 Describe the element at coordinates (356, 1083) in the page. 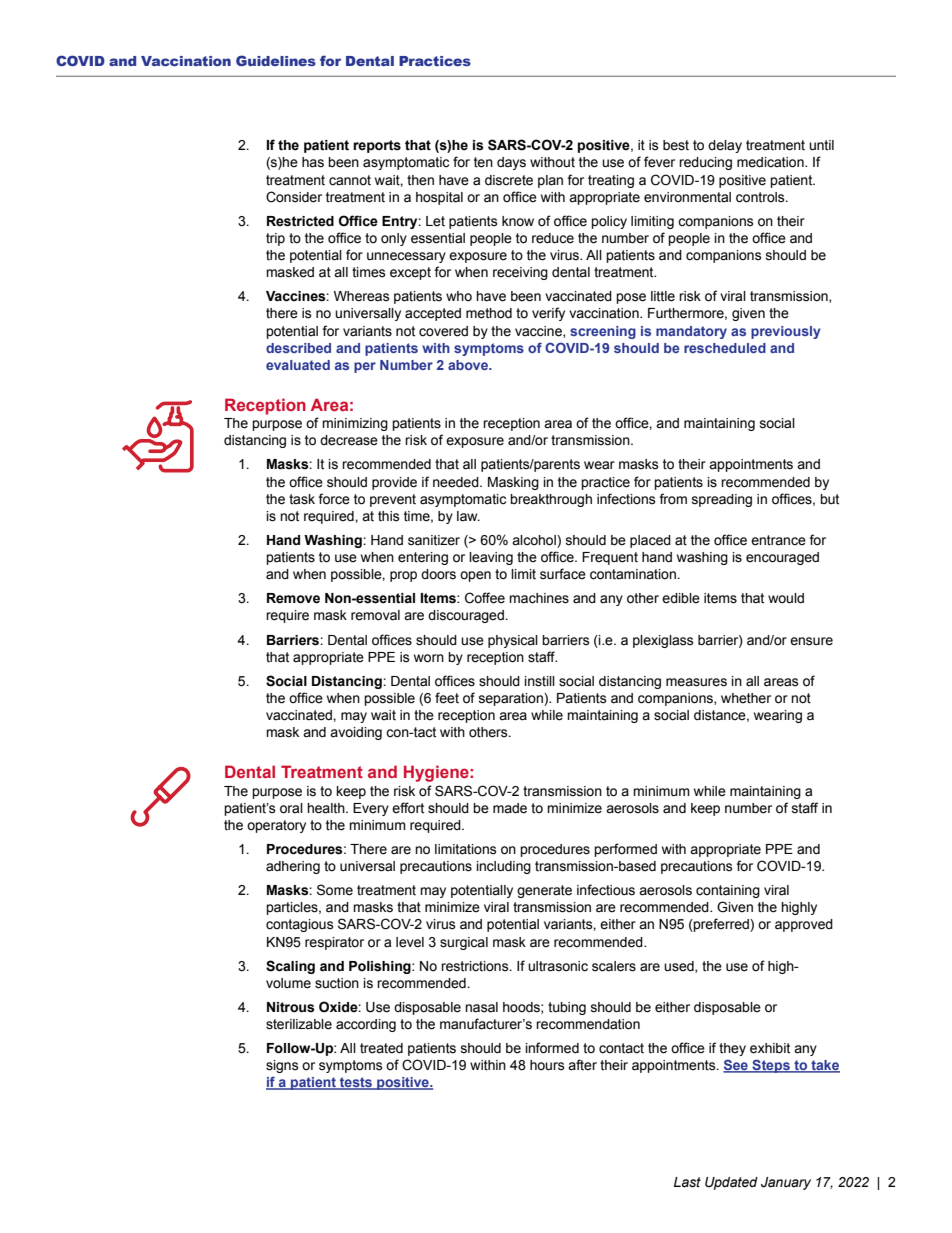

I see `tests` at that location.
